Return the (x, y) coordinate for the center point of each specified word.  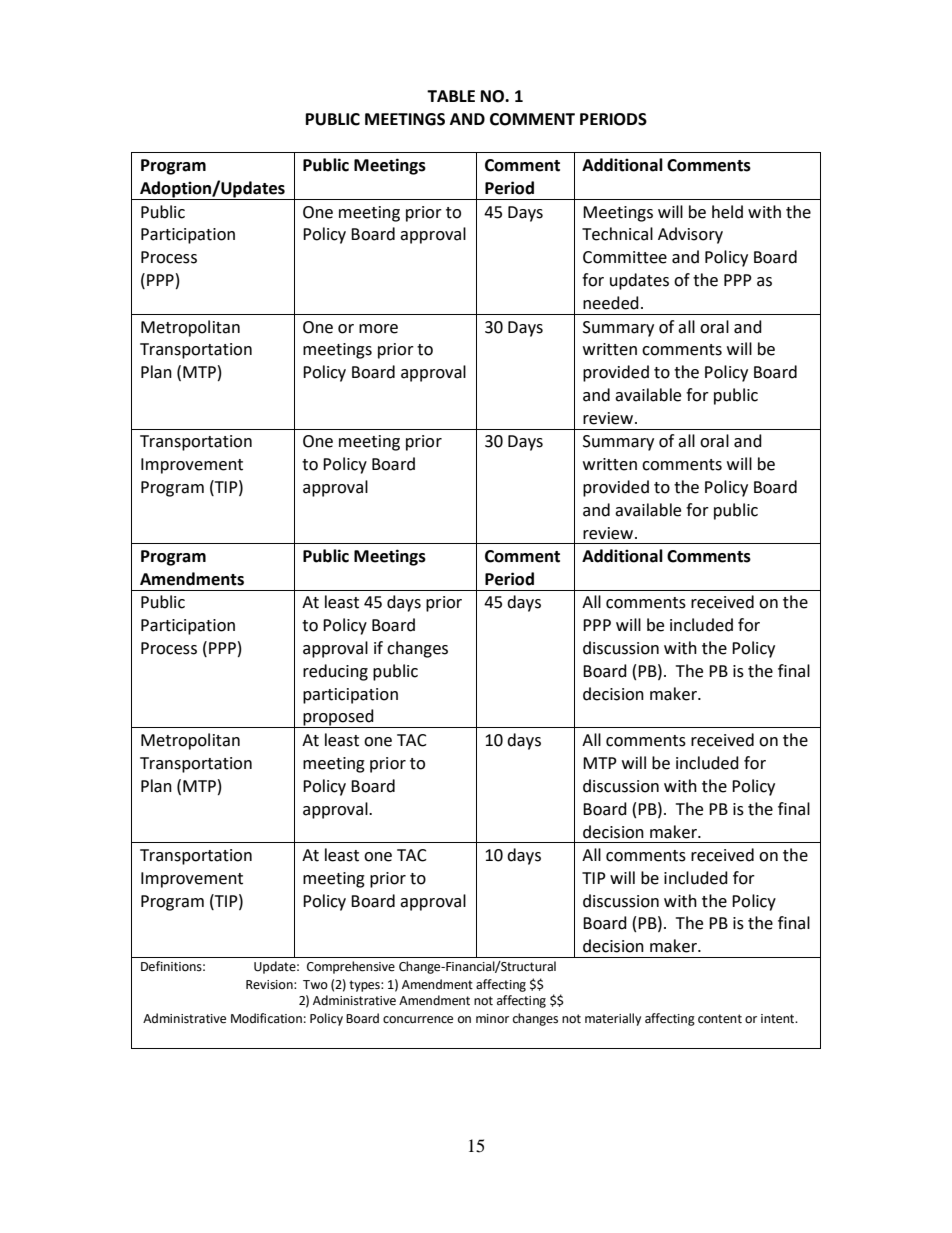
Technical (617, 234)
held (727, 212)
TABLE (451, 96)
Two (315, 984)
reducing (335, 672)
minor (492, 1019)
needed (611, 303)
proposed (338, 718)
